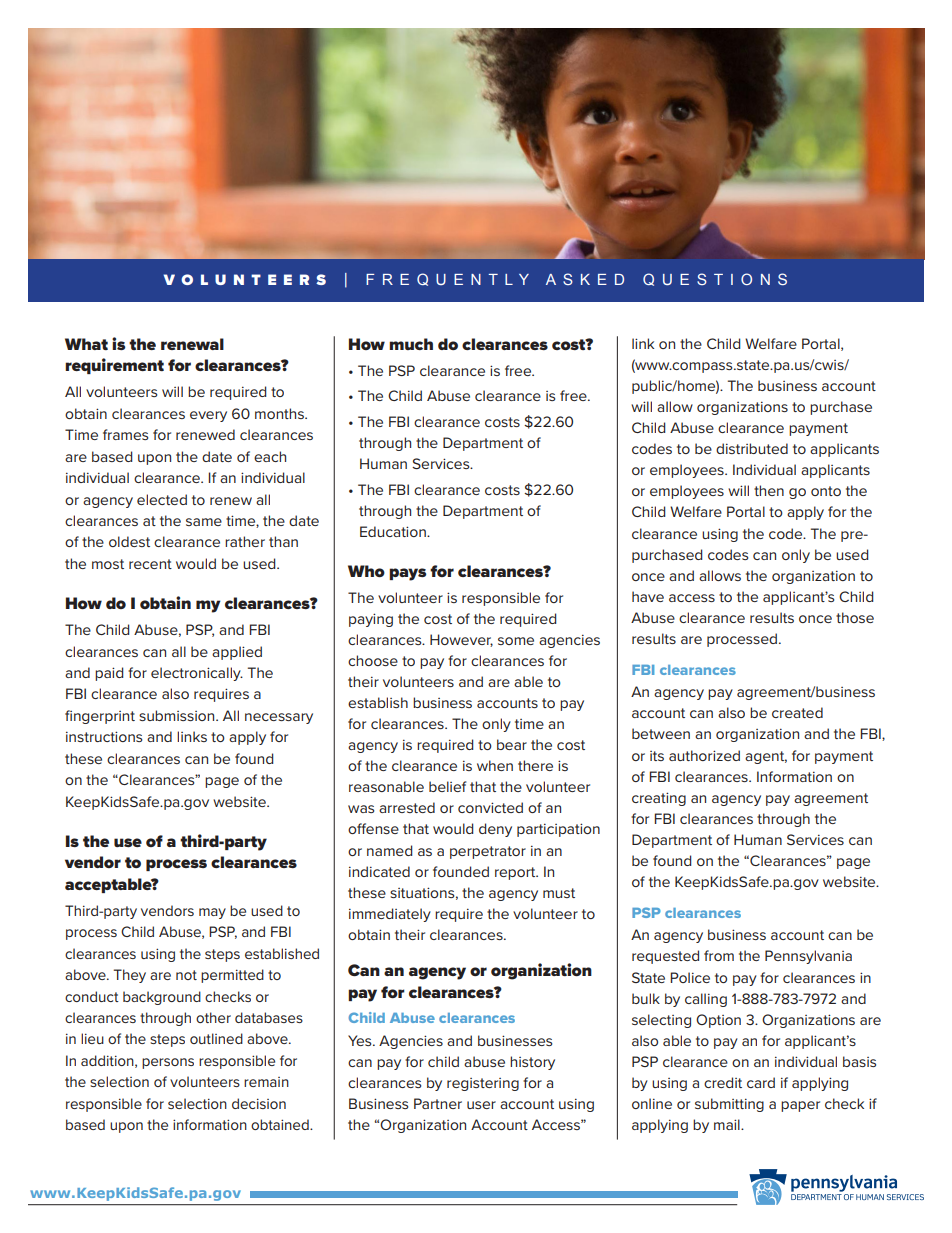  Describe the element at coordinates (659, 799) in the image. I see `creating` at that location.
